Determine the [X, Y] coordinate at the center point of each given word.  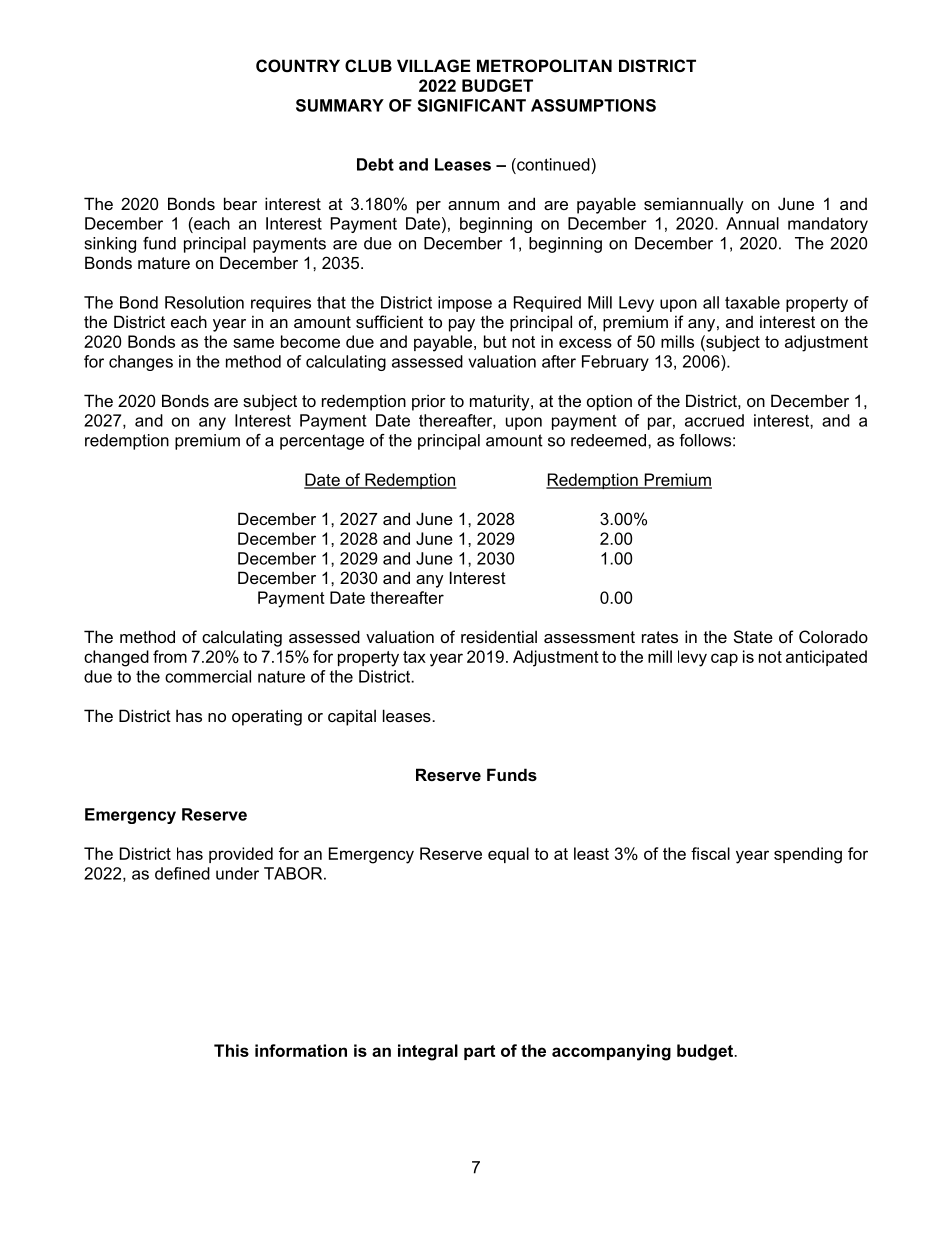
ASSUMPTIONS [593, 105]
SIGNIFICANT [472, 105]
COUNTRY [298, 65]
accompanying [611, 1052]
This [231, 1050]
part [479, 1052]
